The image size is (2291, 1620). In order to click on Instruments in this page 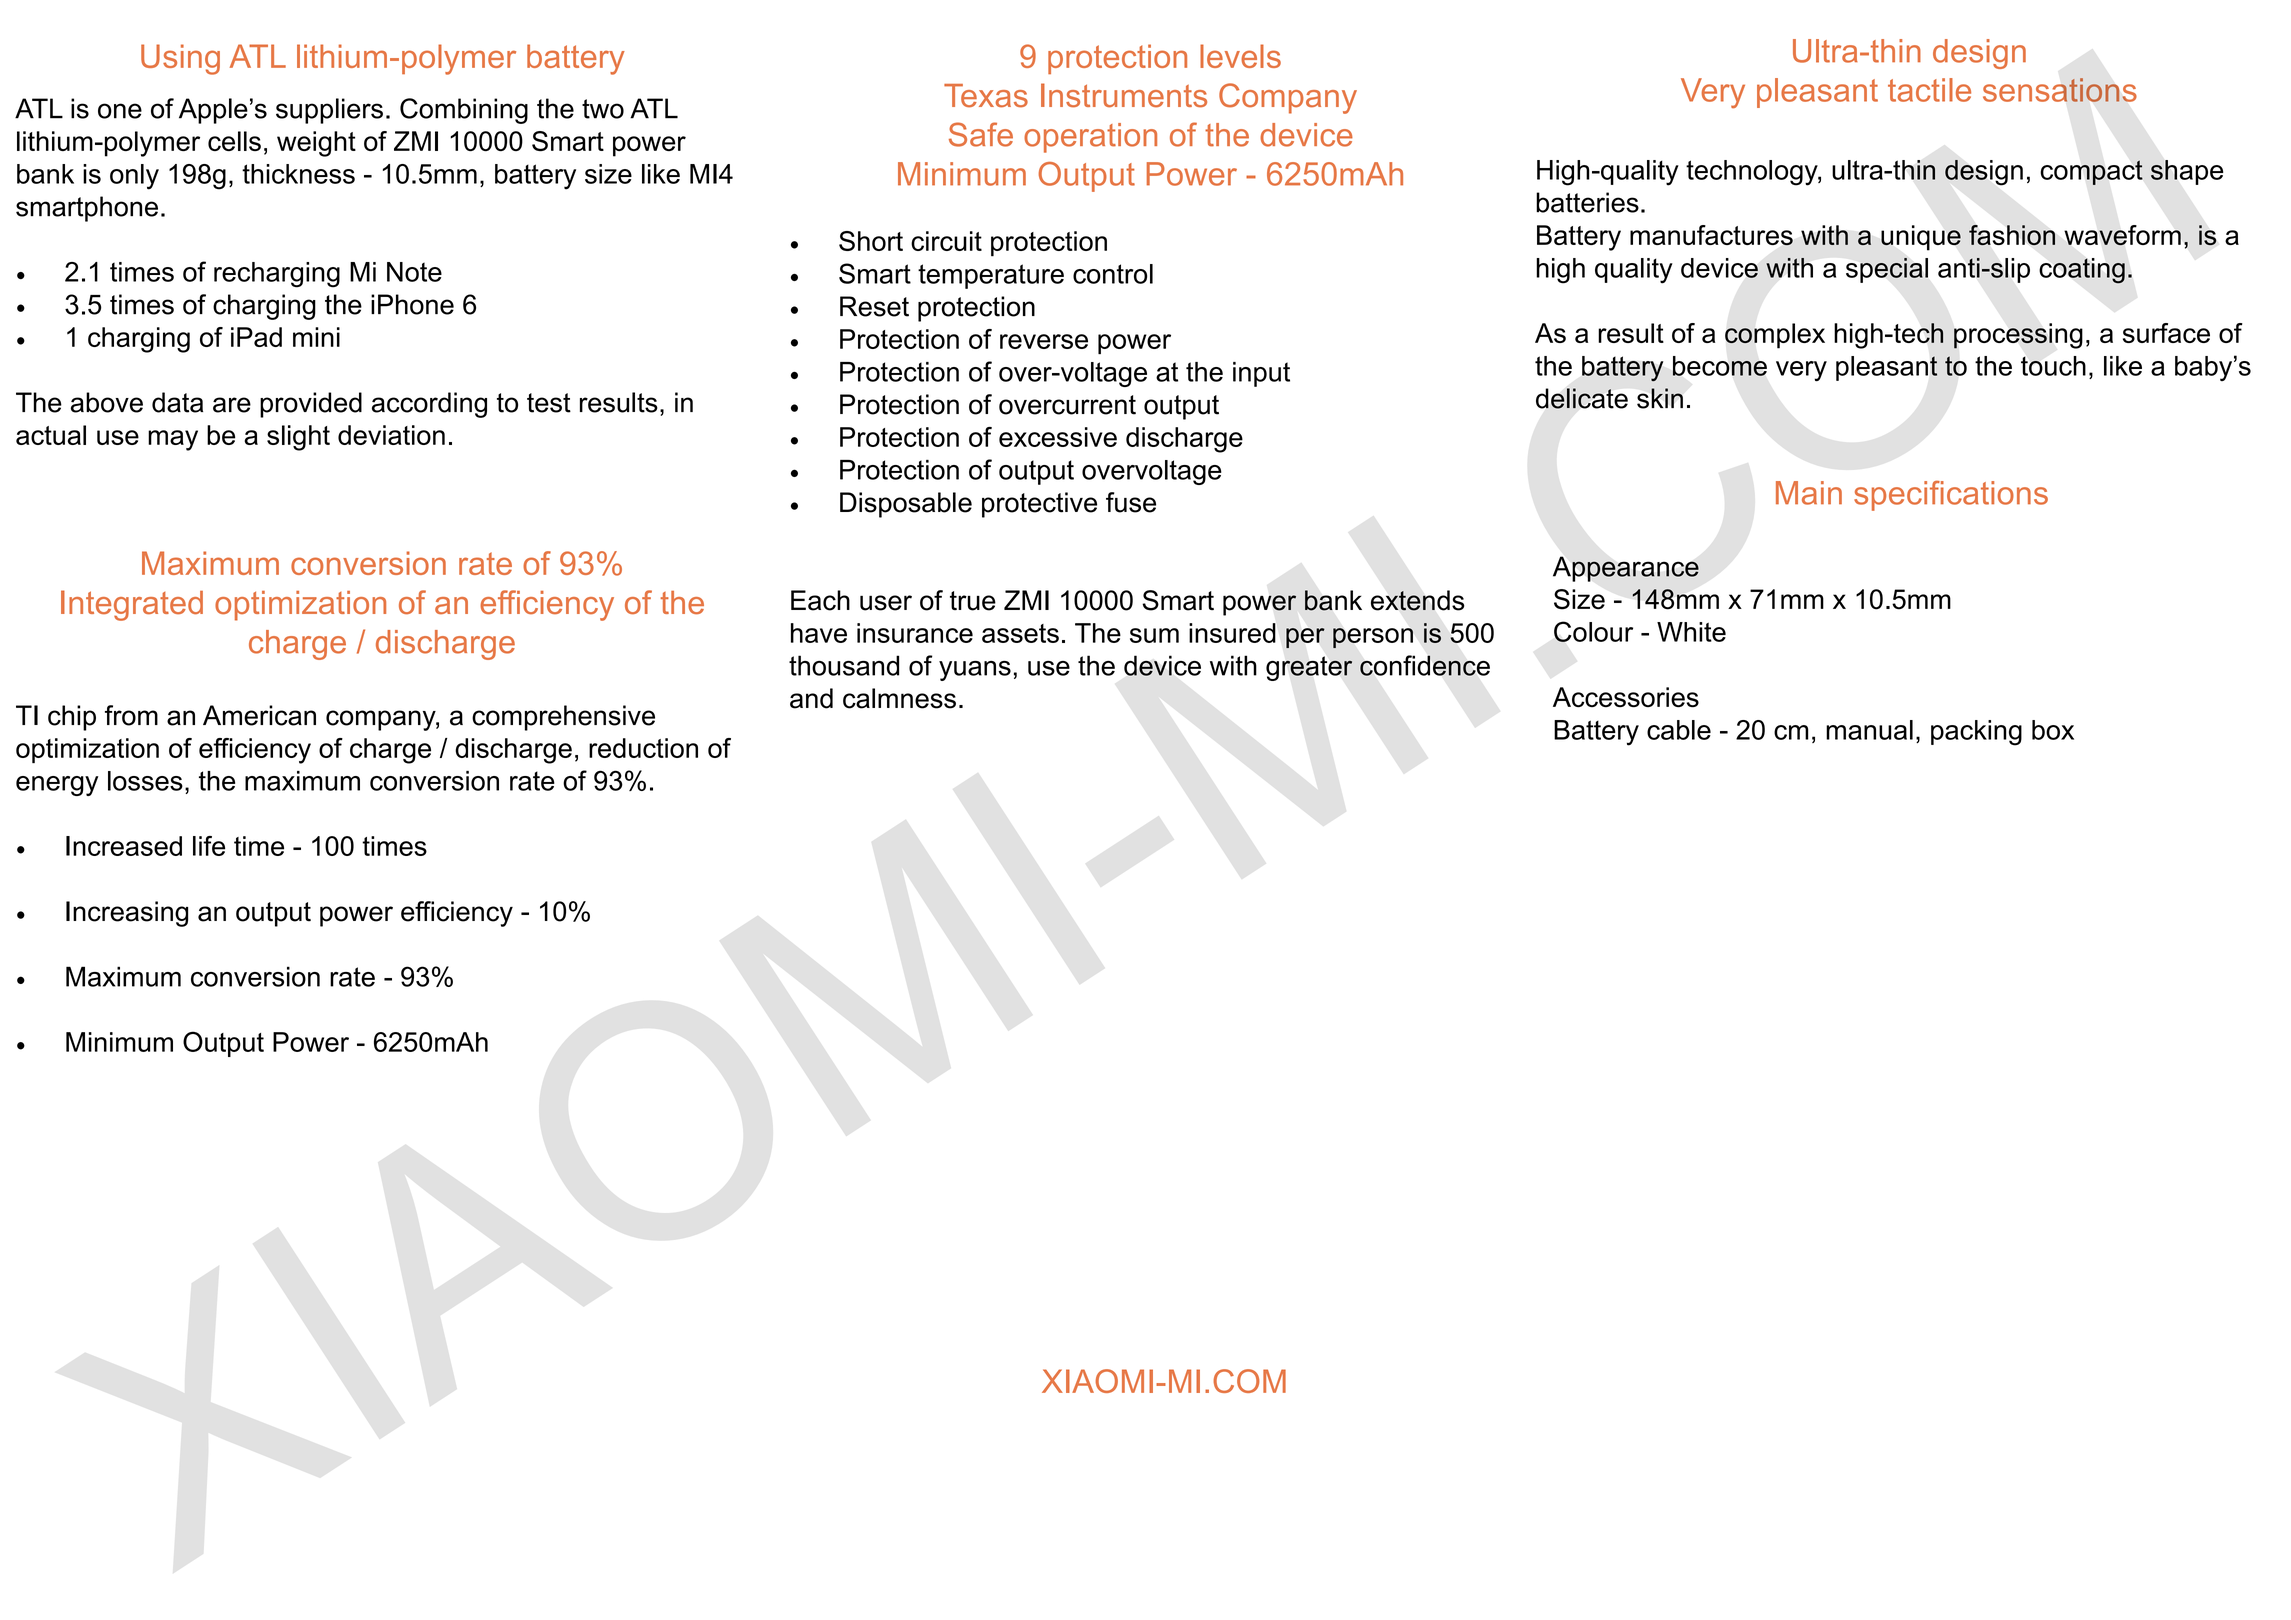, I will do `click(1124, 95)`.
